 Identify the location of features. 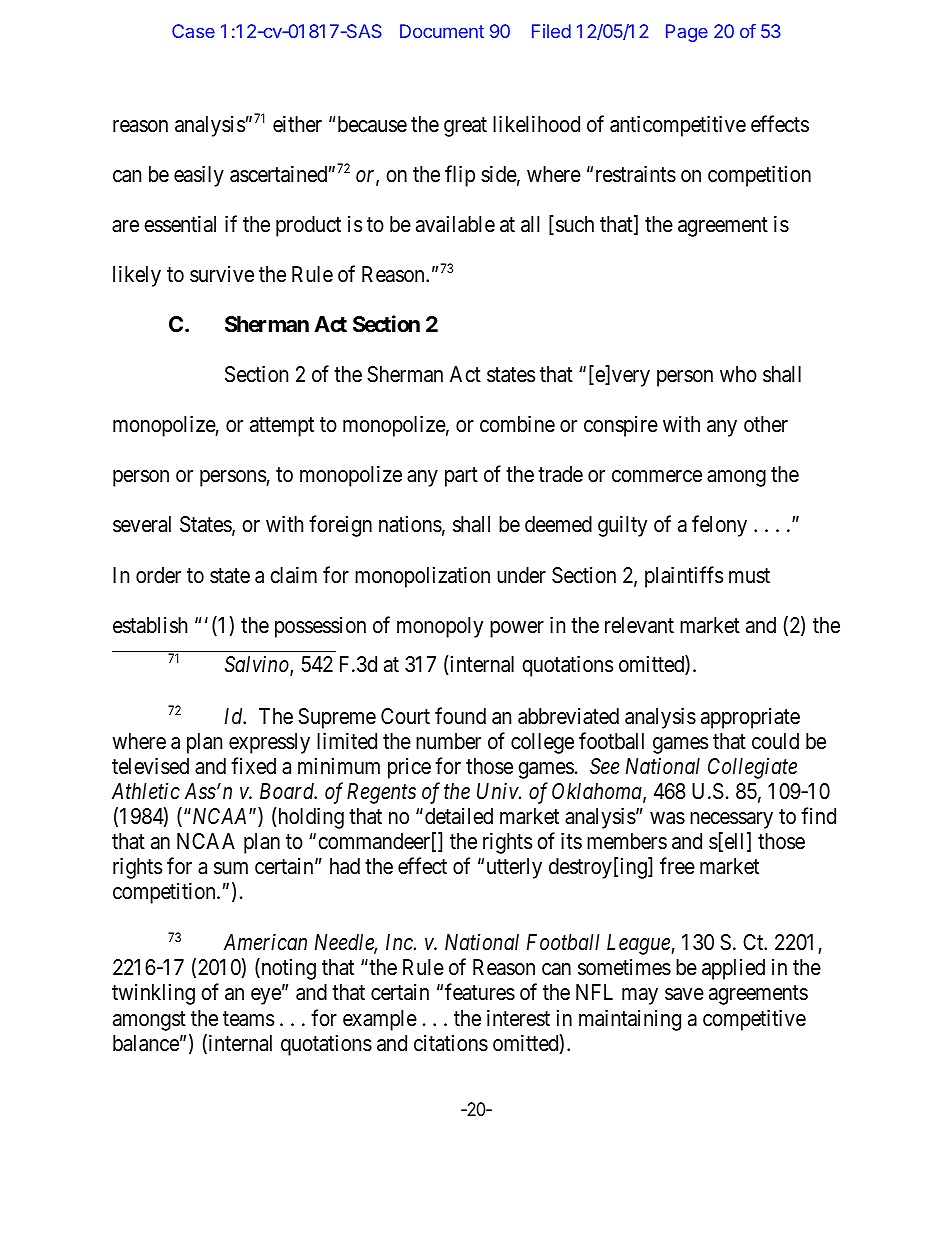
(480, 992).
